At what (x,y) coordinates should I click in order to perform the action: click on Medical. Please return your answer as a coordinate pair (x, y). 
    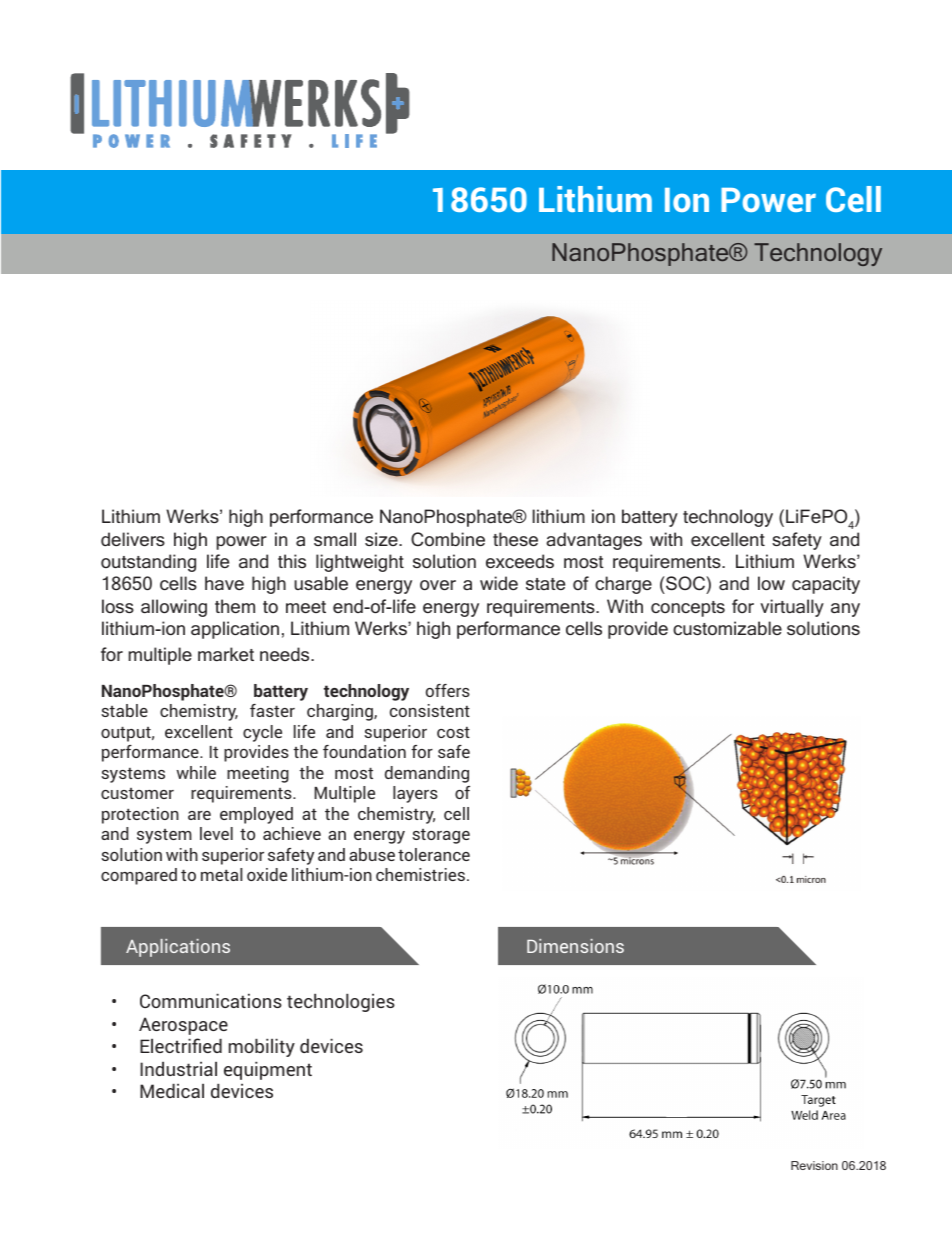
    Looking at the image, I should click on (172, 1090).
